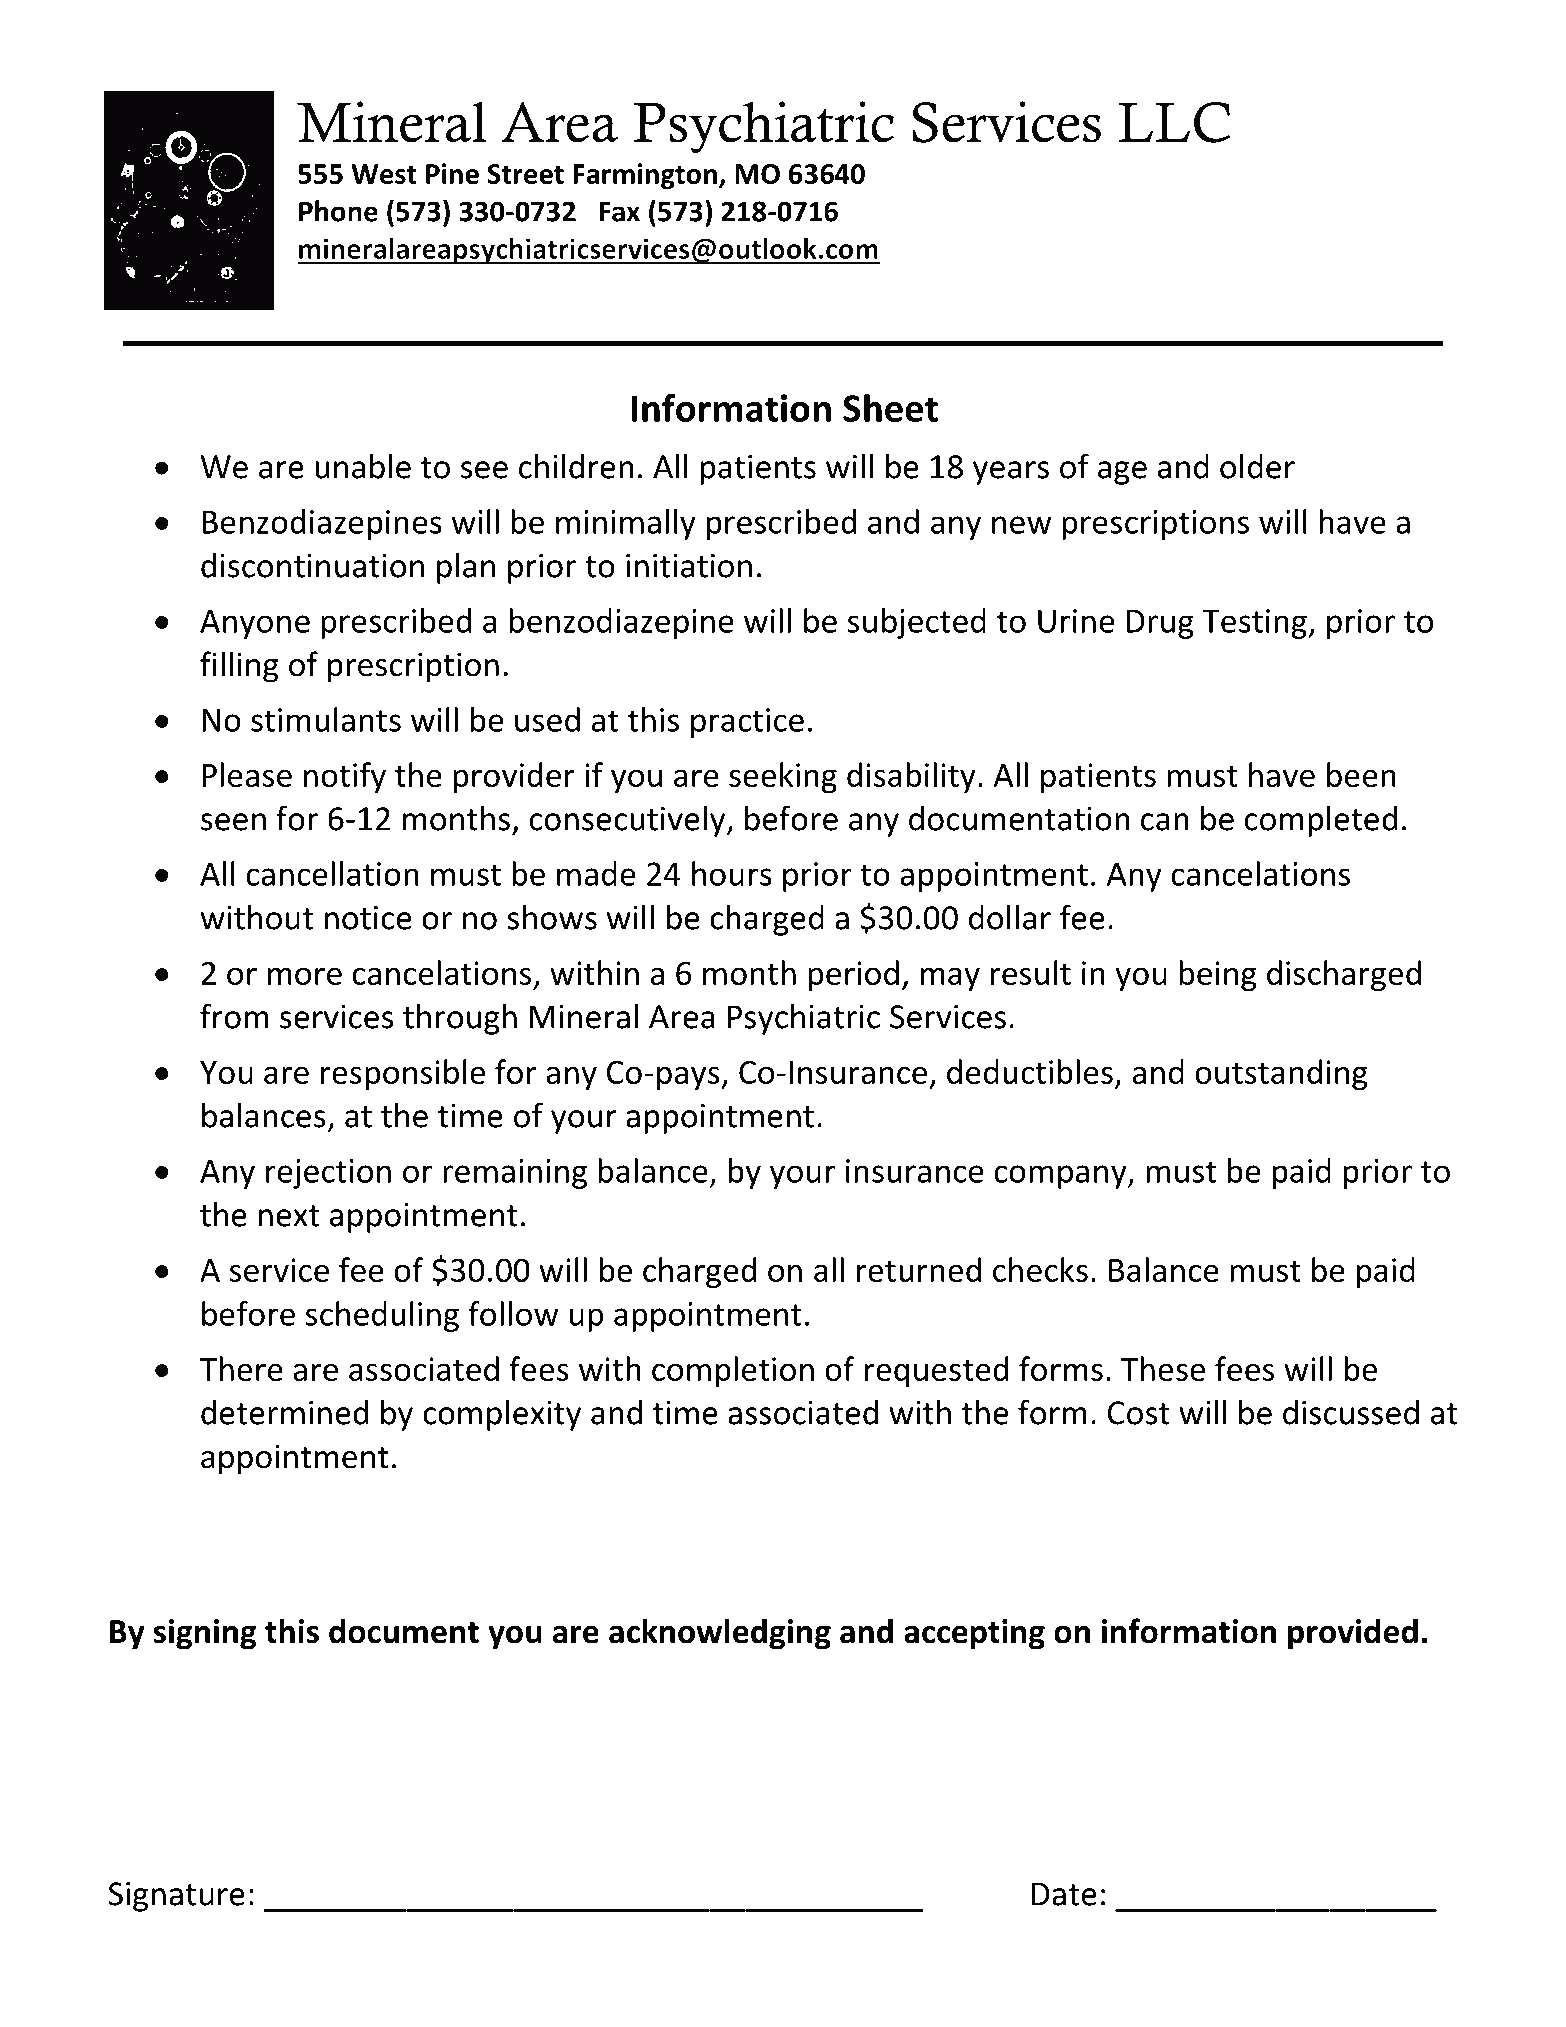 This document has width=1566, height=2027. Describe the element at coordinates (645, 176) in the document. I see `Farmington` at that location.
